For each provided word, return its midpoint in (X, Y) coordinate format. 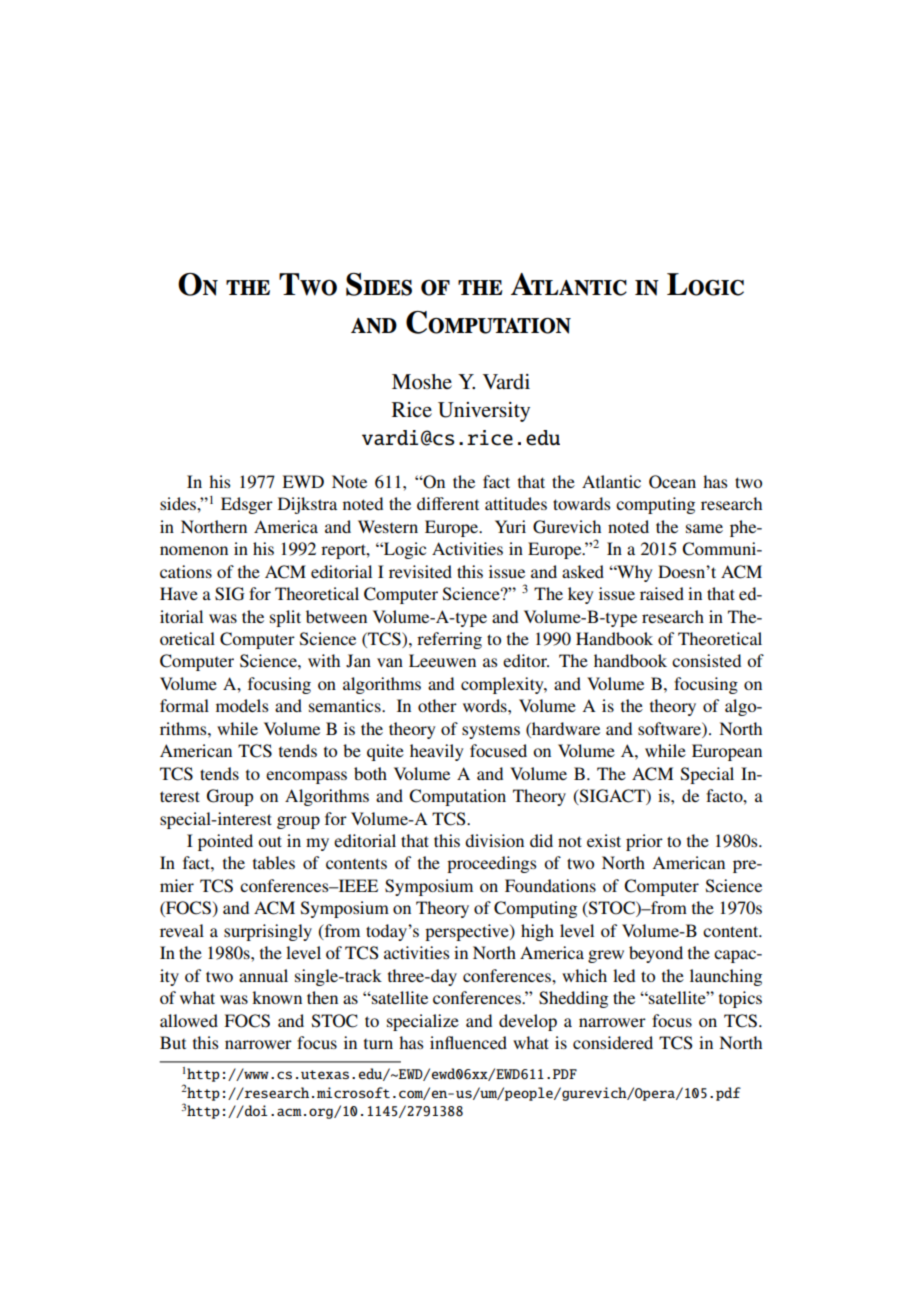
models (242, 705)
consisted (706, 660)
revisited (420, 571)
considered (613, 1042)
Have (179, 593)
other (437, 705)
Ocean (672, 482)
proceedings (491, 864)
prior (644, 842)
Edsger (247, 505)
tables (274, 862)
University (484, 412)
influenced (468, 1042)
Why (634, 573)
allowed (189, 1020)
